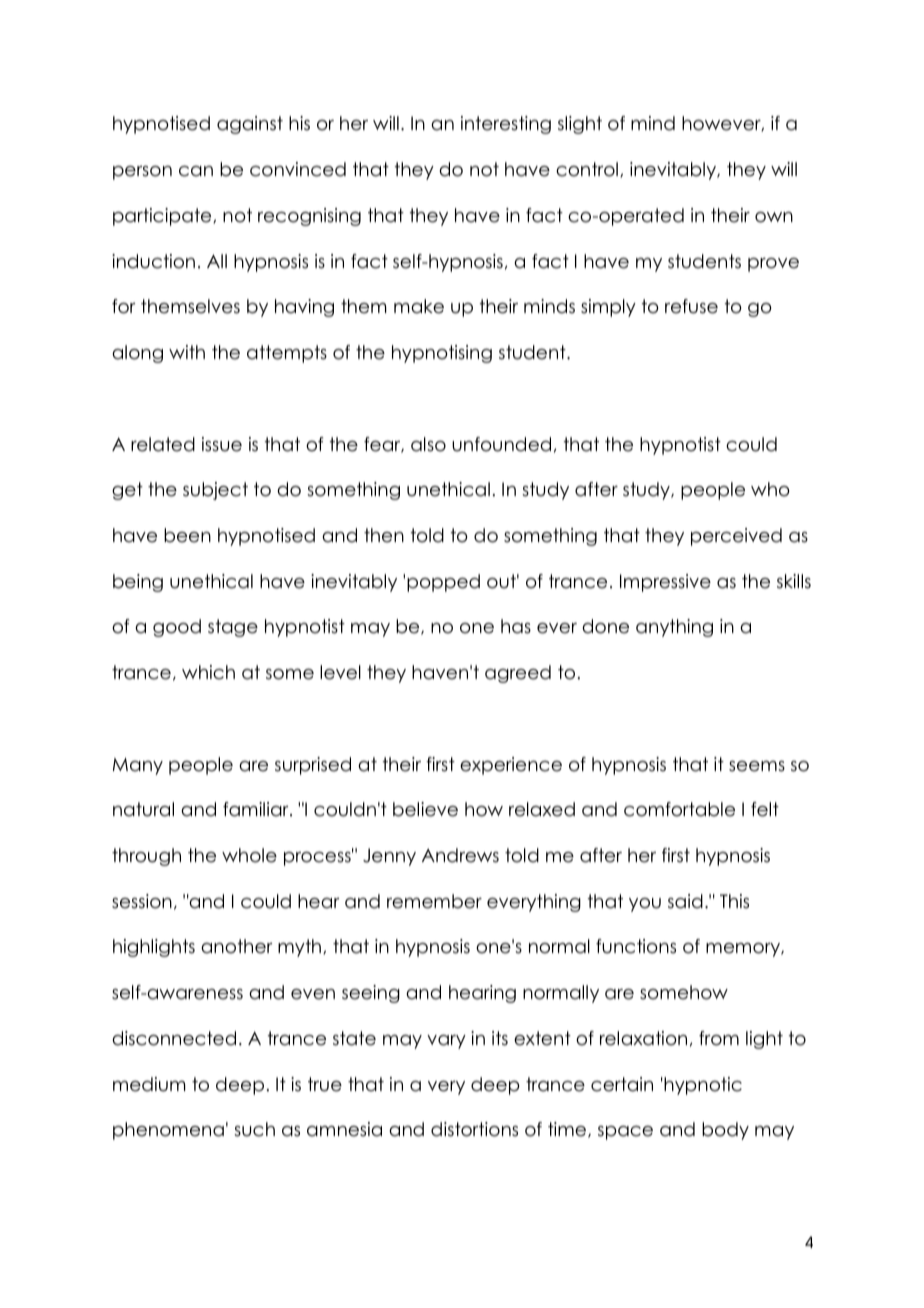  Describe the element at coordinates (187, 352) in the screenshot. I see `with` at that location.
